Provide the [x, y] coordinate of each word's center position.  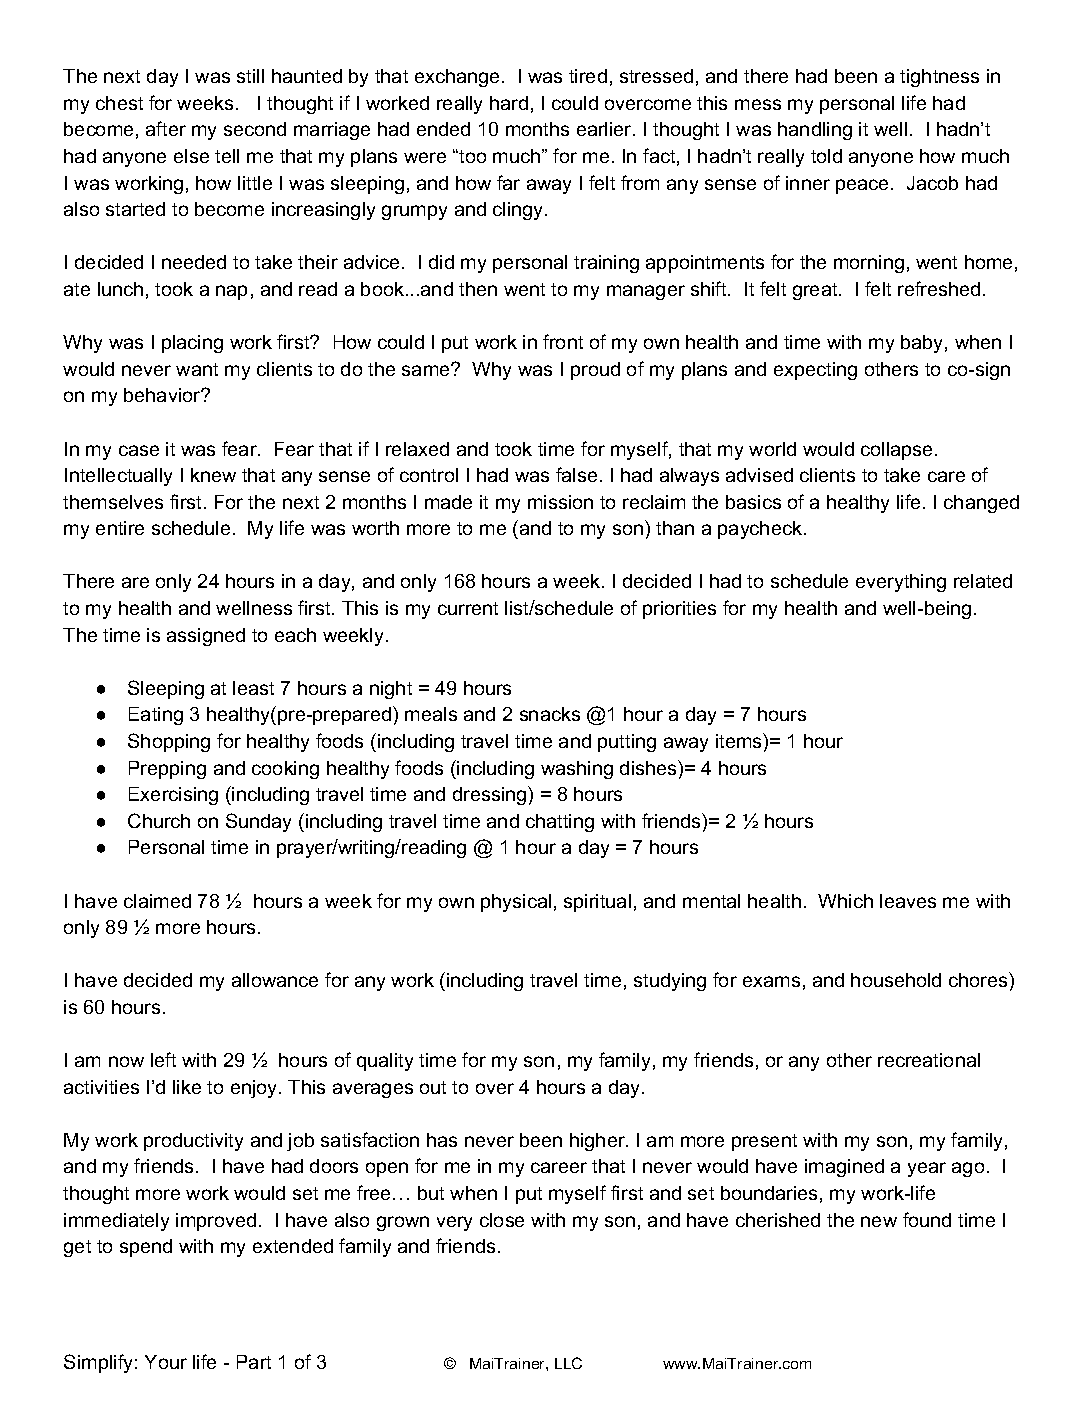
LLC [568, 1363]
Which [845, 901]
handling [815, 131]
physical [516, 903]
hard [509, 103]
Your [166, 1362]
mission [560, 502]
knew [213, 475]
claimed [157, 901]
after [166, 128]
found [927, 1219]
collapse [898, 451]
